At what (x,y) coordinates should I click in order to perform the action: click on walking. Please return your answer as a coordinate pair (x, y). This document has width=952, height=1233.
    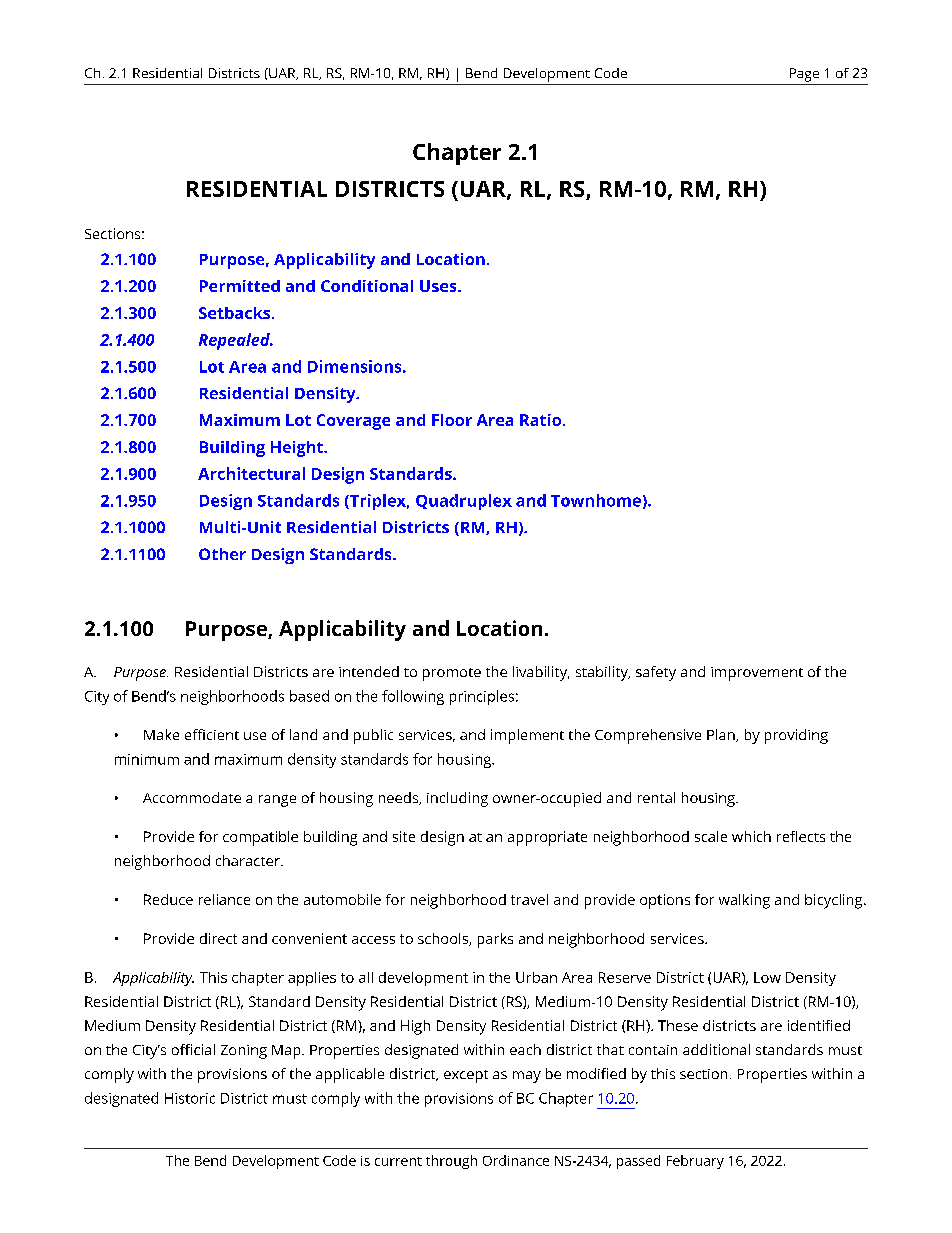
    Looking at the image, I should click on (744, 901).
